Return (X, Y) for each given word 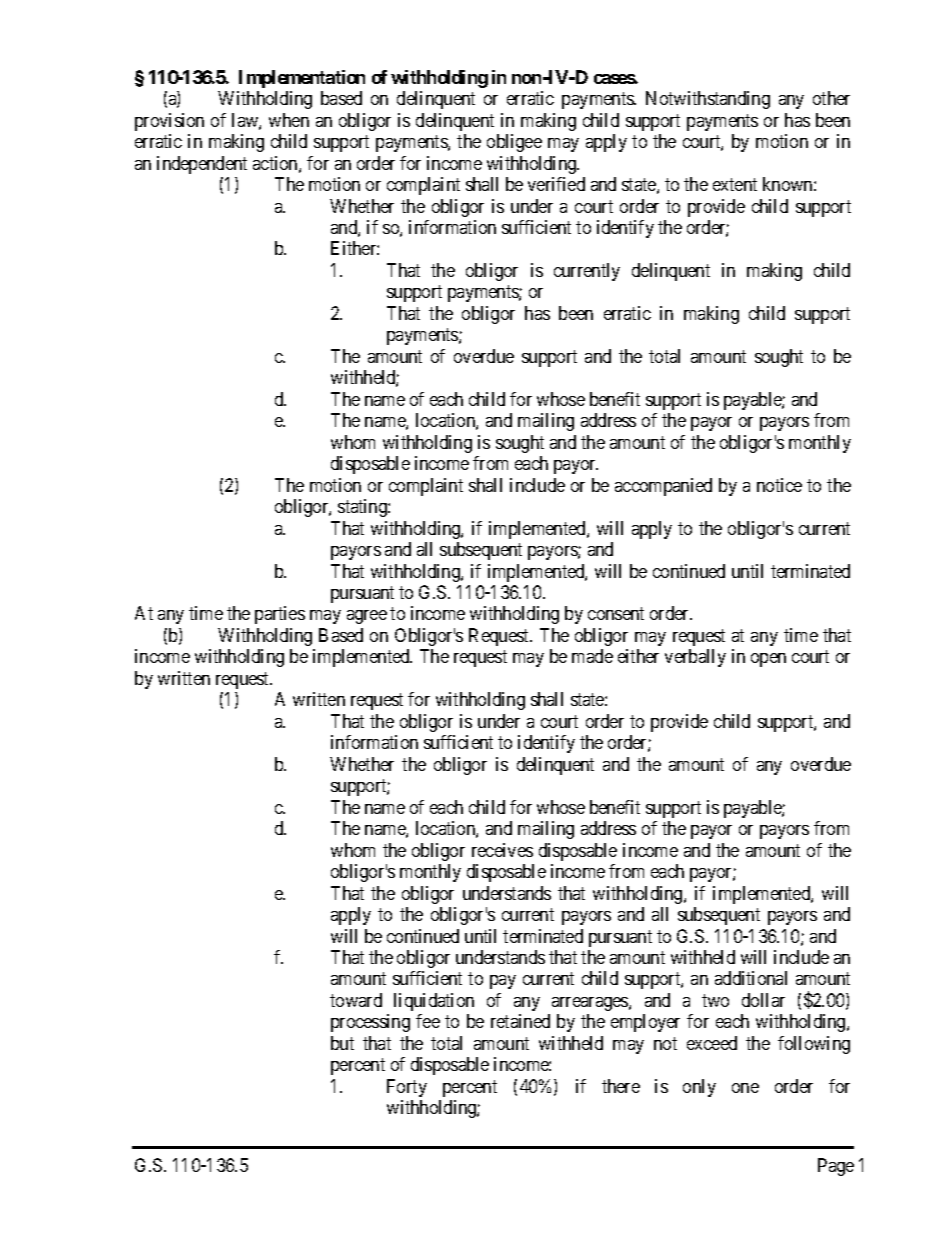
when (289, 120)
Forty (407, 1088)
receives (502, 850)
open (768, 660)
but (342, 1043)
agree (367, 617)
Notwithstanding (708, 100)
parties (280, 615)
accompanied (663, 487)
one (745, 1088)
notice (779, 485)
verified (556, 184)
